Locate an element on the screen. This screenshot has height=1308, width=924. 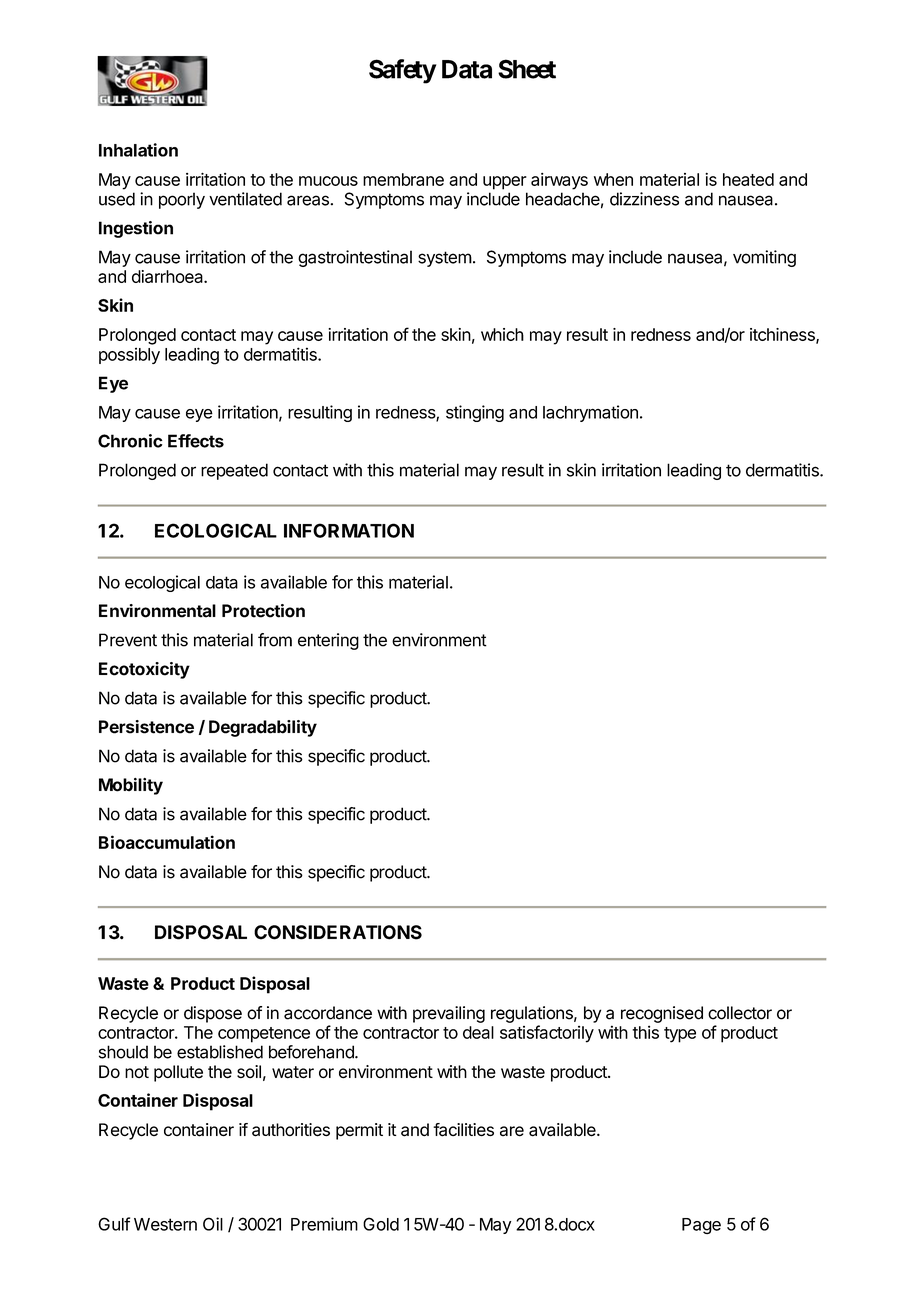
facilities is located at coordinates (463, 1130).
